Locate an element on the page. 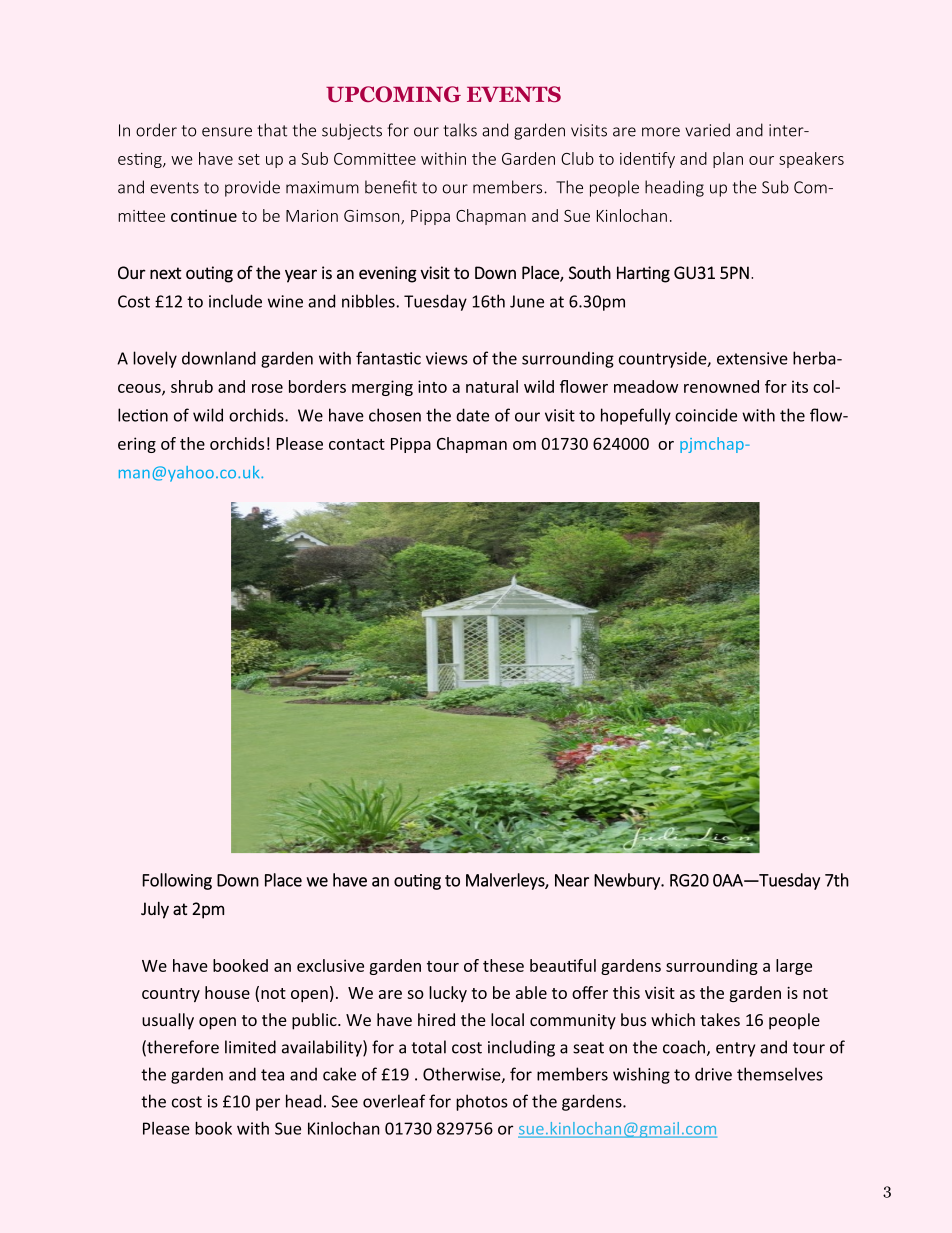 The height and width of the image is (1233, 952). ensure is located at coordinates (227, 132).
